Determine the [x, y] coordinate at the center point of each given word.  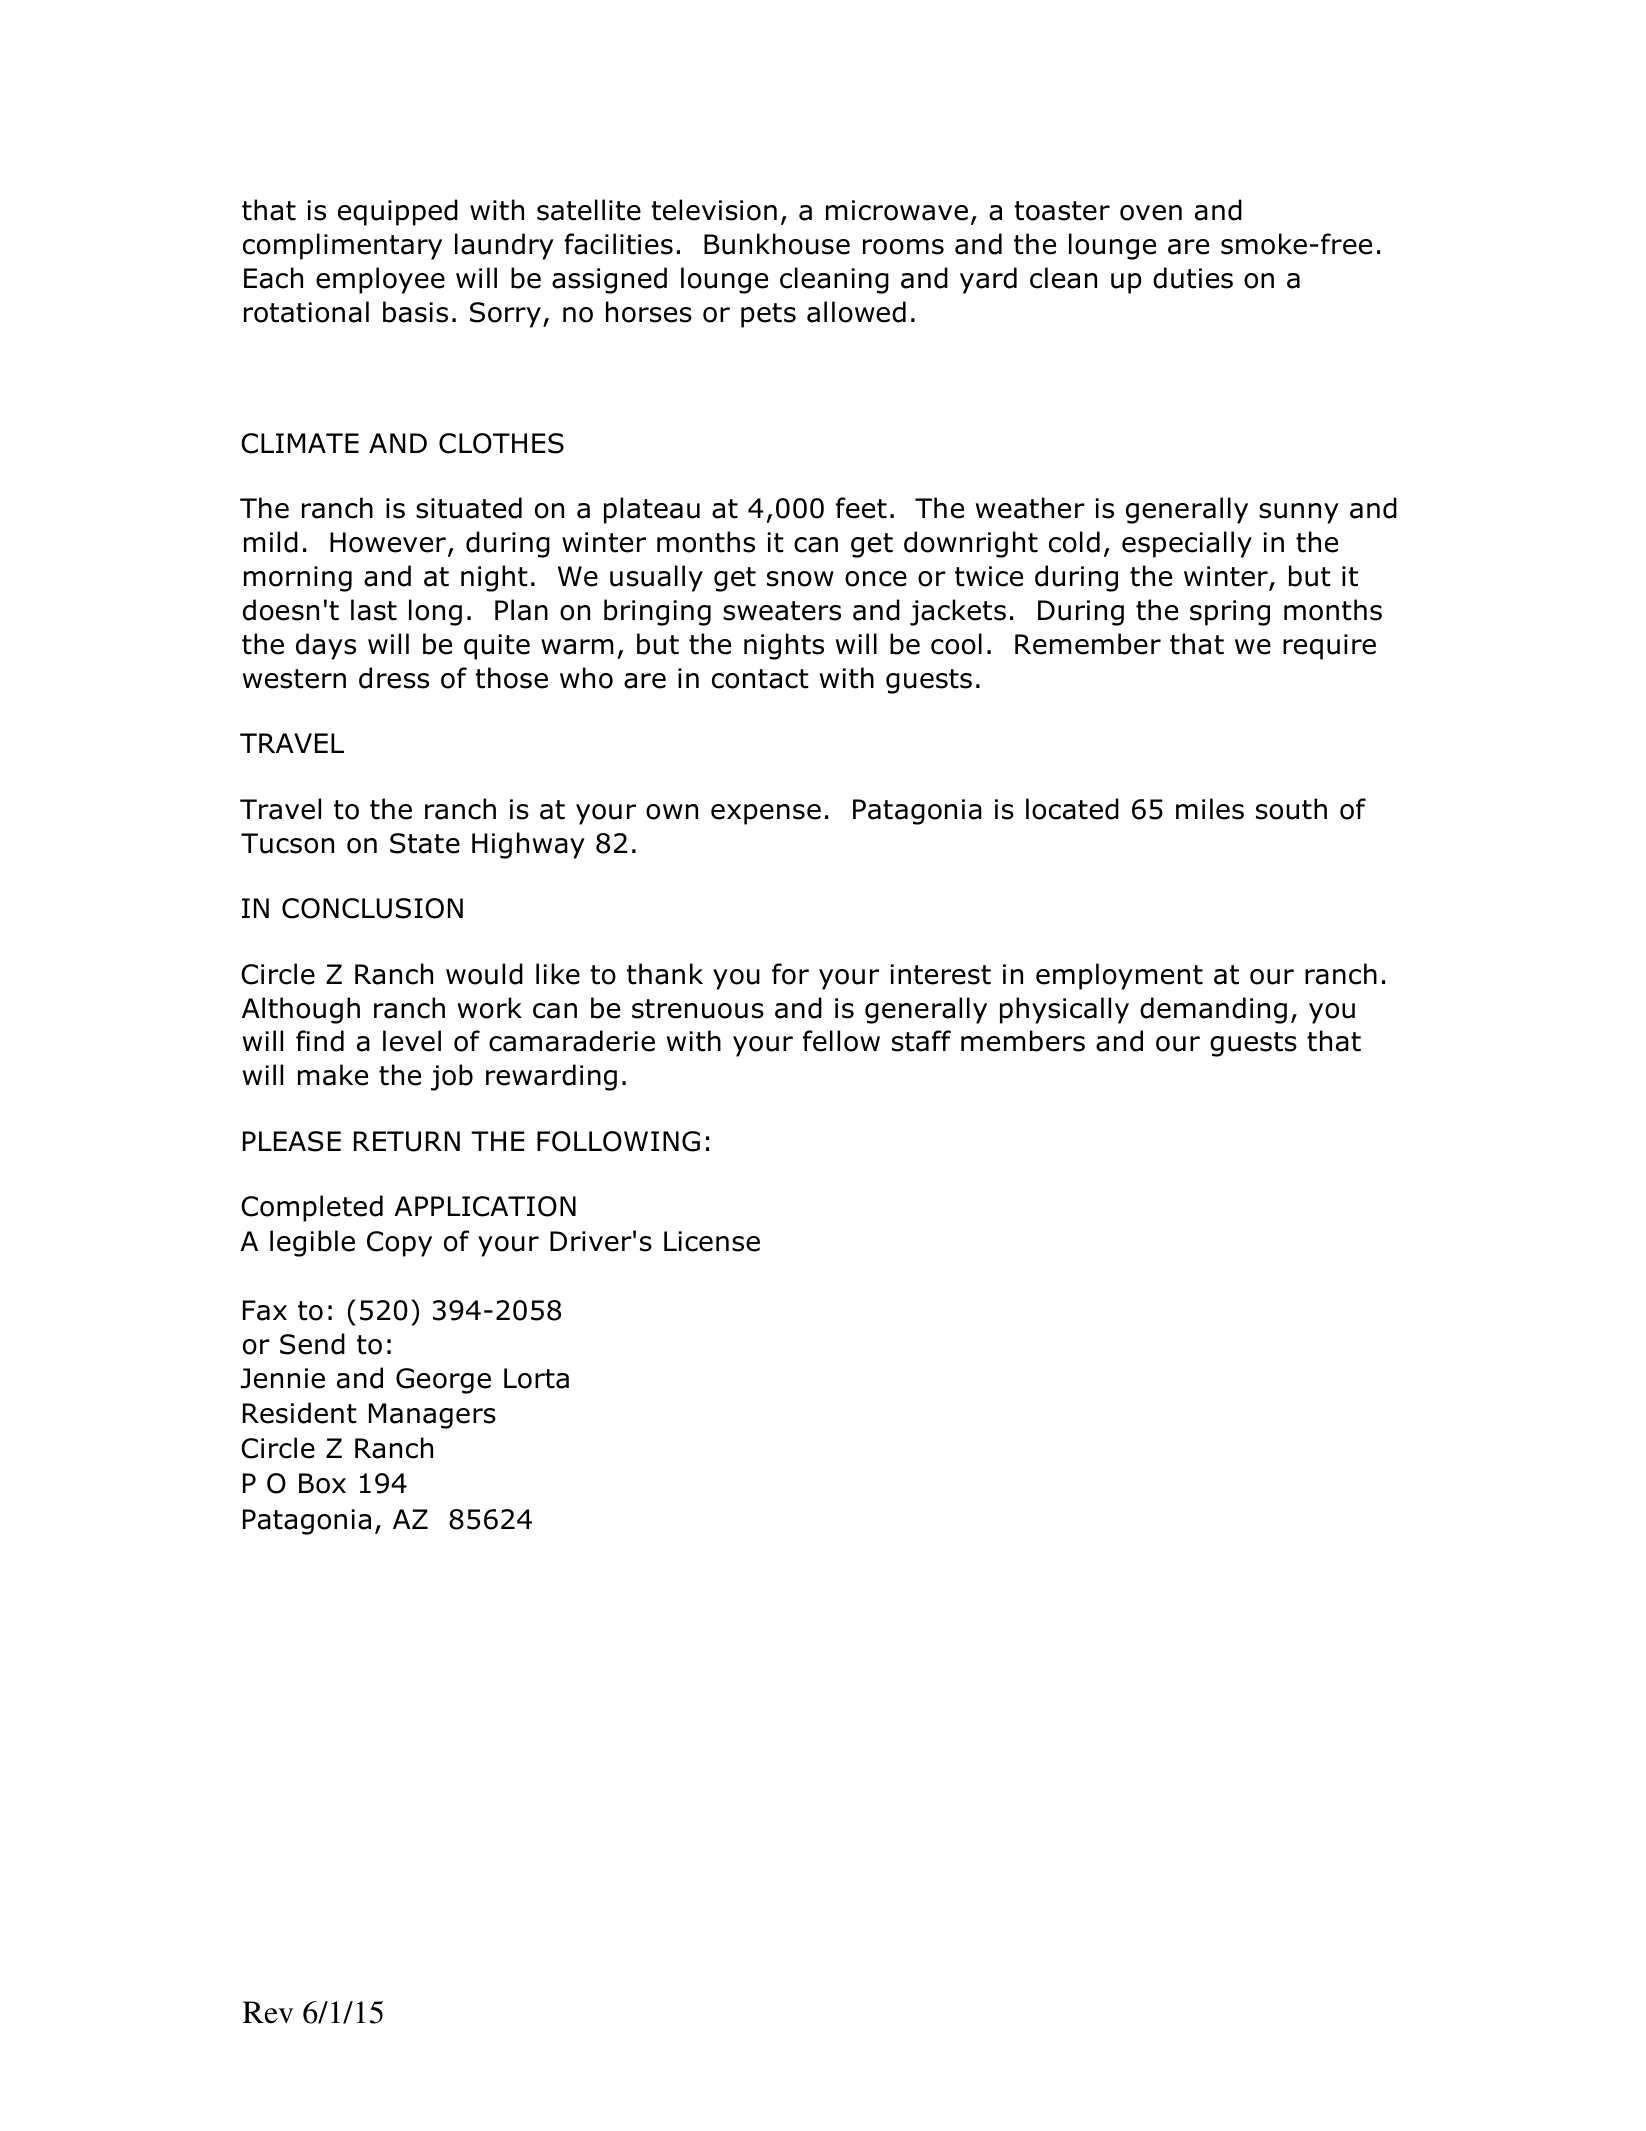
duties [1193, 278]
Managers [432, 1416]
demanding [1213, 1010]
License [712, 1241]
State [425, 843]
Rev [268, 2012]
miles [1210, 809]
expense [766, 814]
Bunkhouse [777, 244]
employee [380, 280]
